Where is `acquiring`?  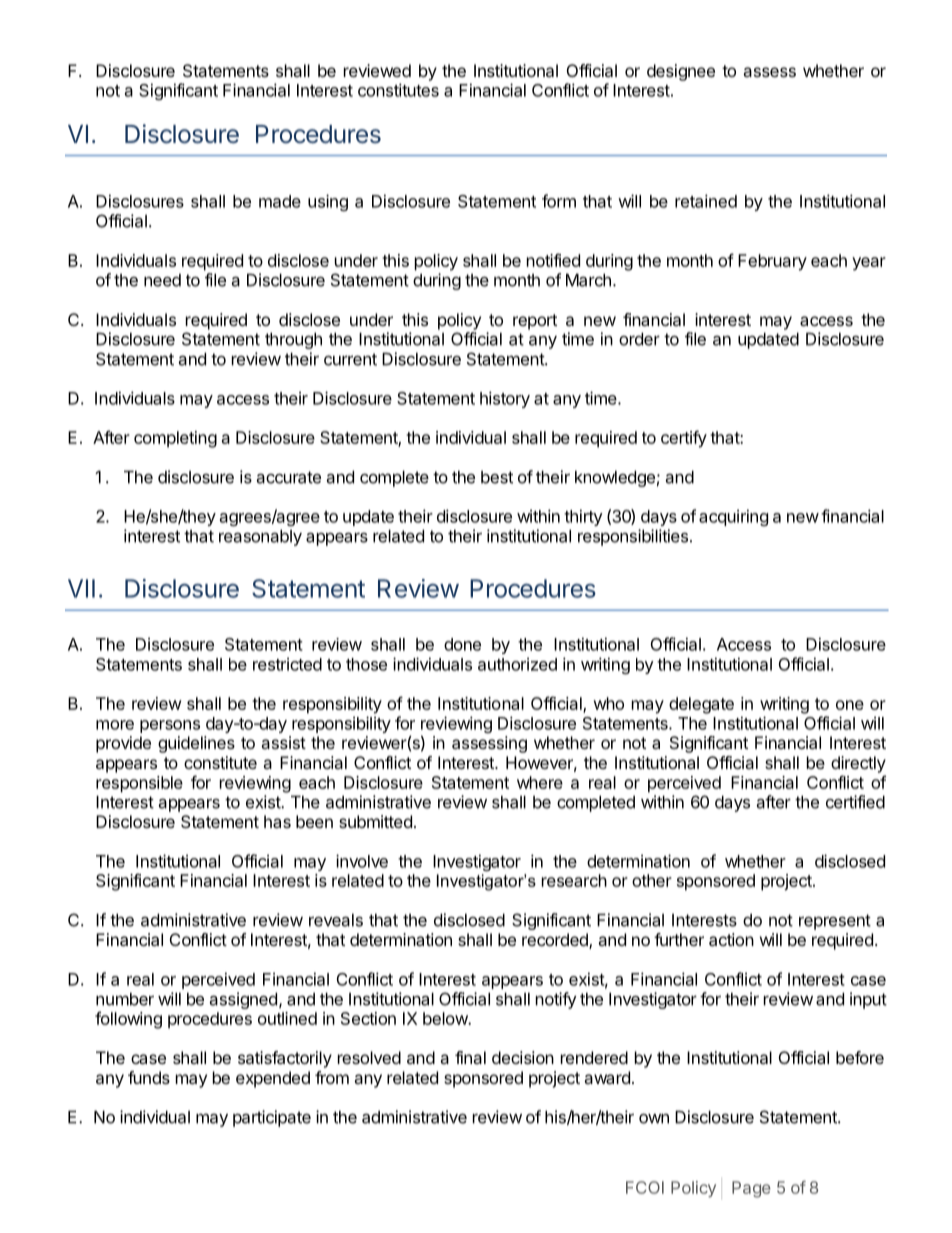 acquiring is located at coordinates (733, 517).
